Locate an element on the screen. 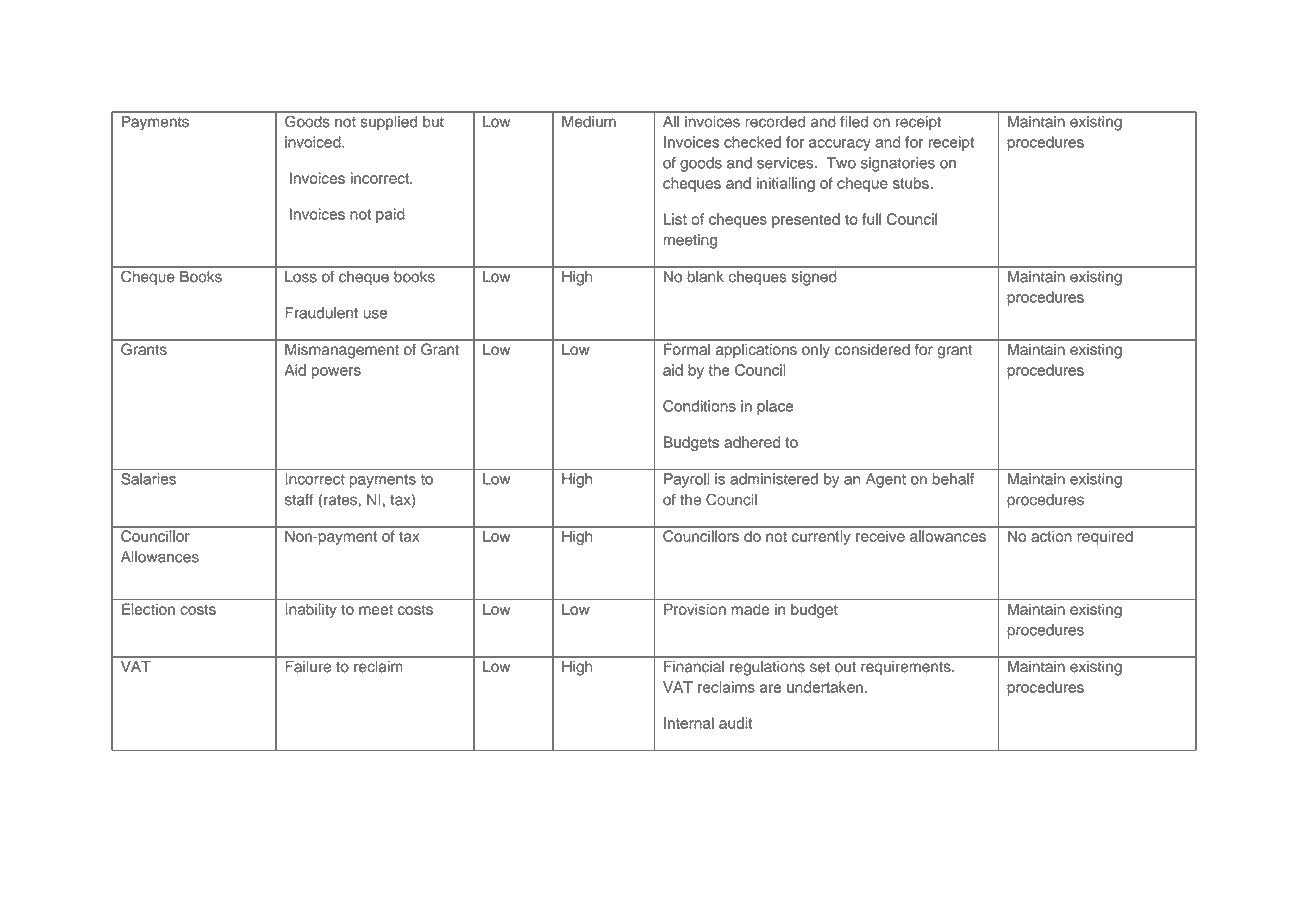 The height and width of the screenshot is (924, 1308). behalf is located at coordinates (953, 479).
